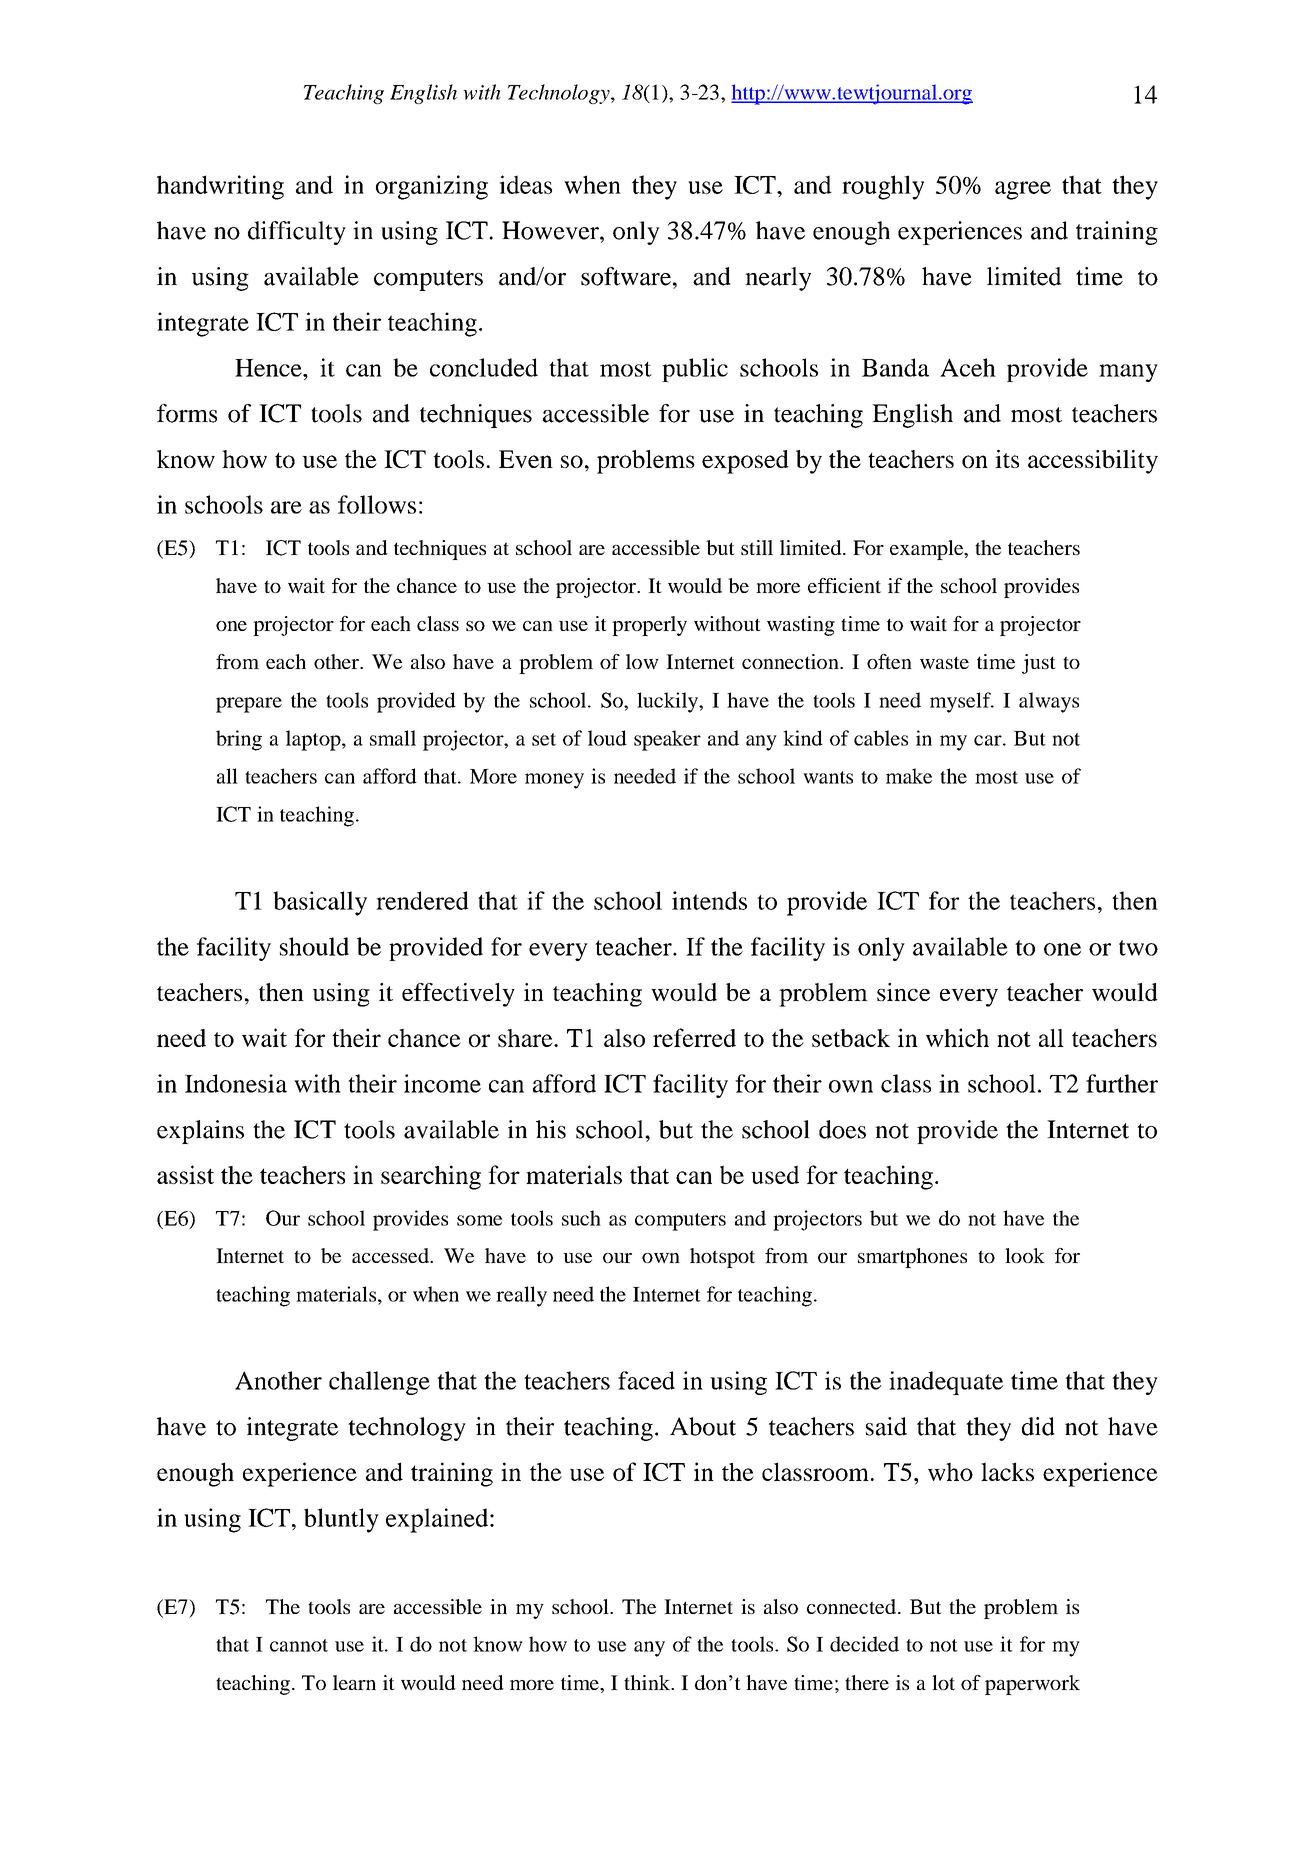  I want to click on cannot, so click(299, 1645).
